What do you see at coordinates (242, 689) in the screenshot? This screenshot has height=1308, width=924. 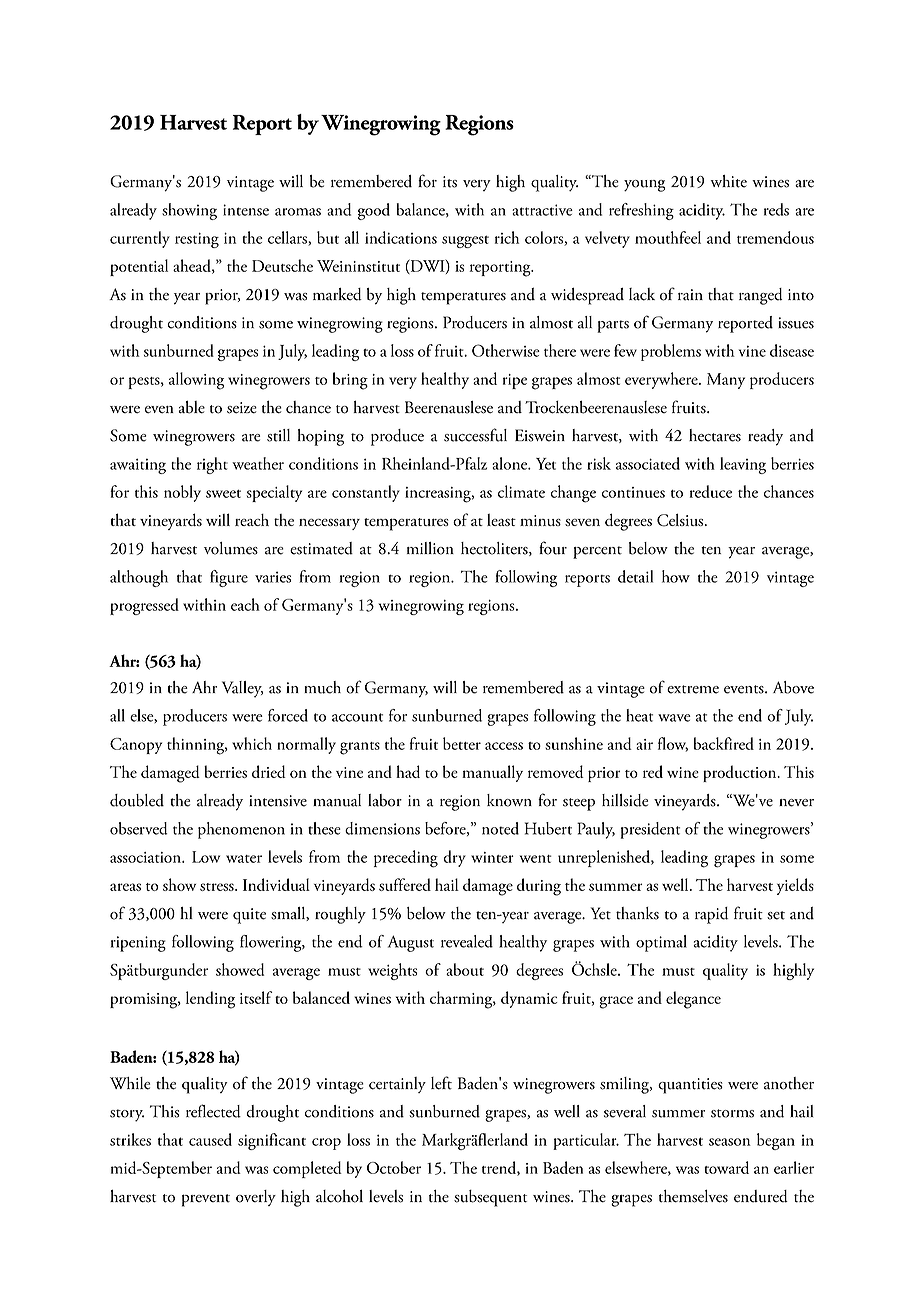 I see `Valley` at bounding box center [242, 689].
